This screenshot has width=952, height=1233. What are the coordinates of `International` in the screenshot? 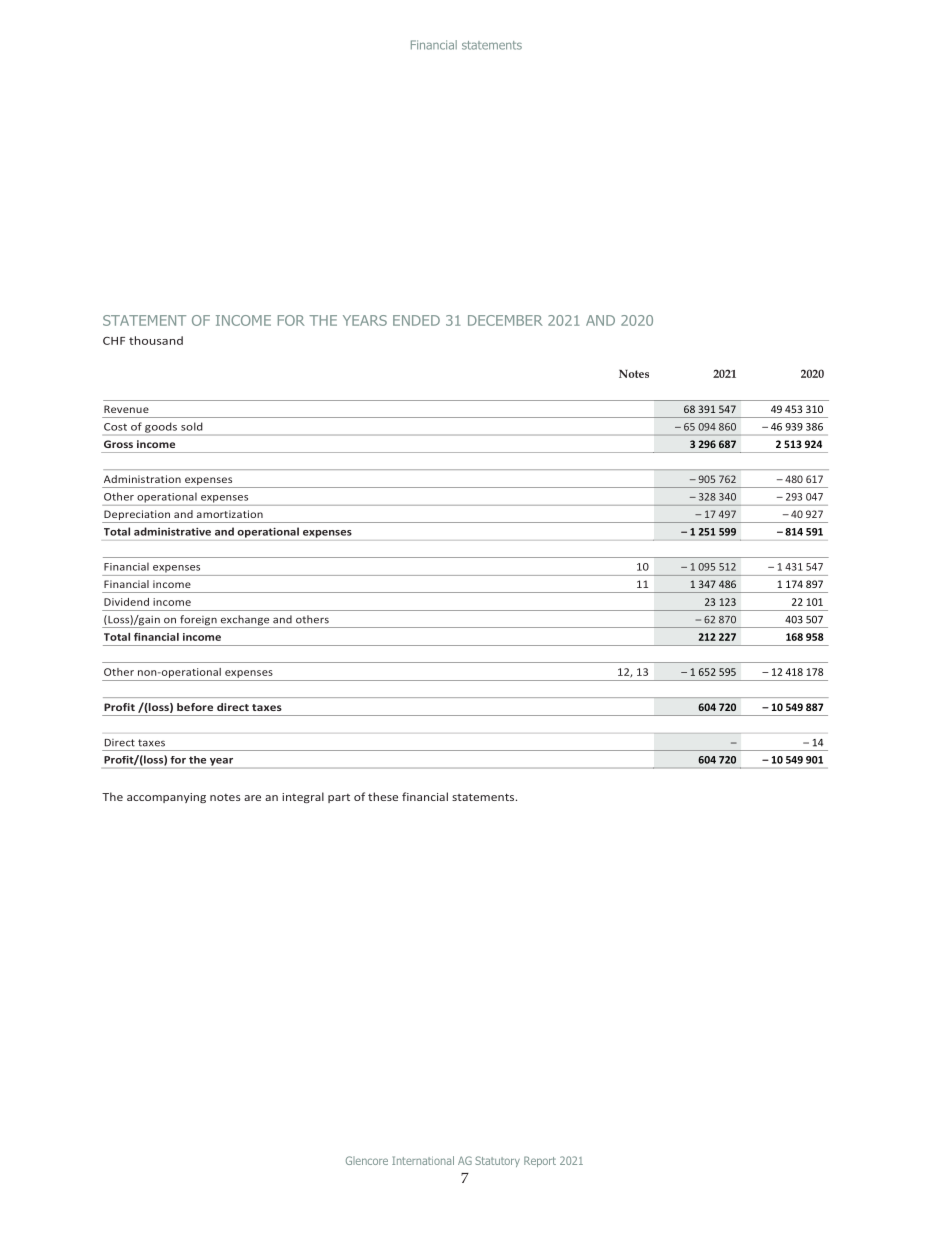 It's located at (423, 1160).
